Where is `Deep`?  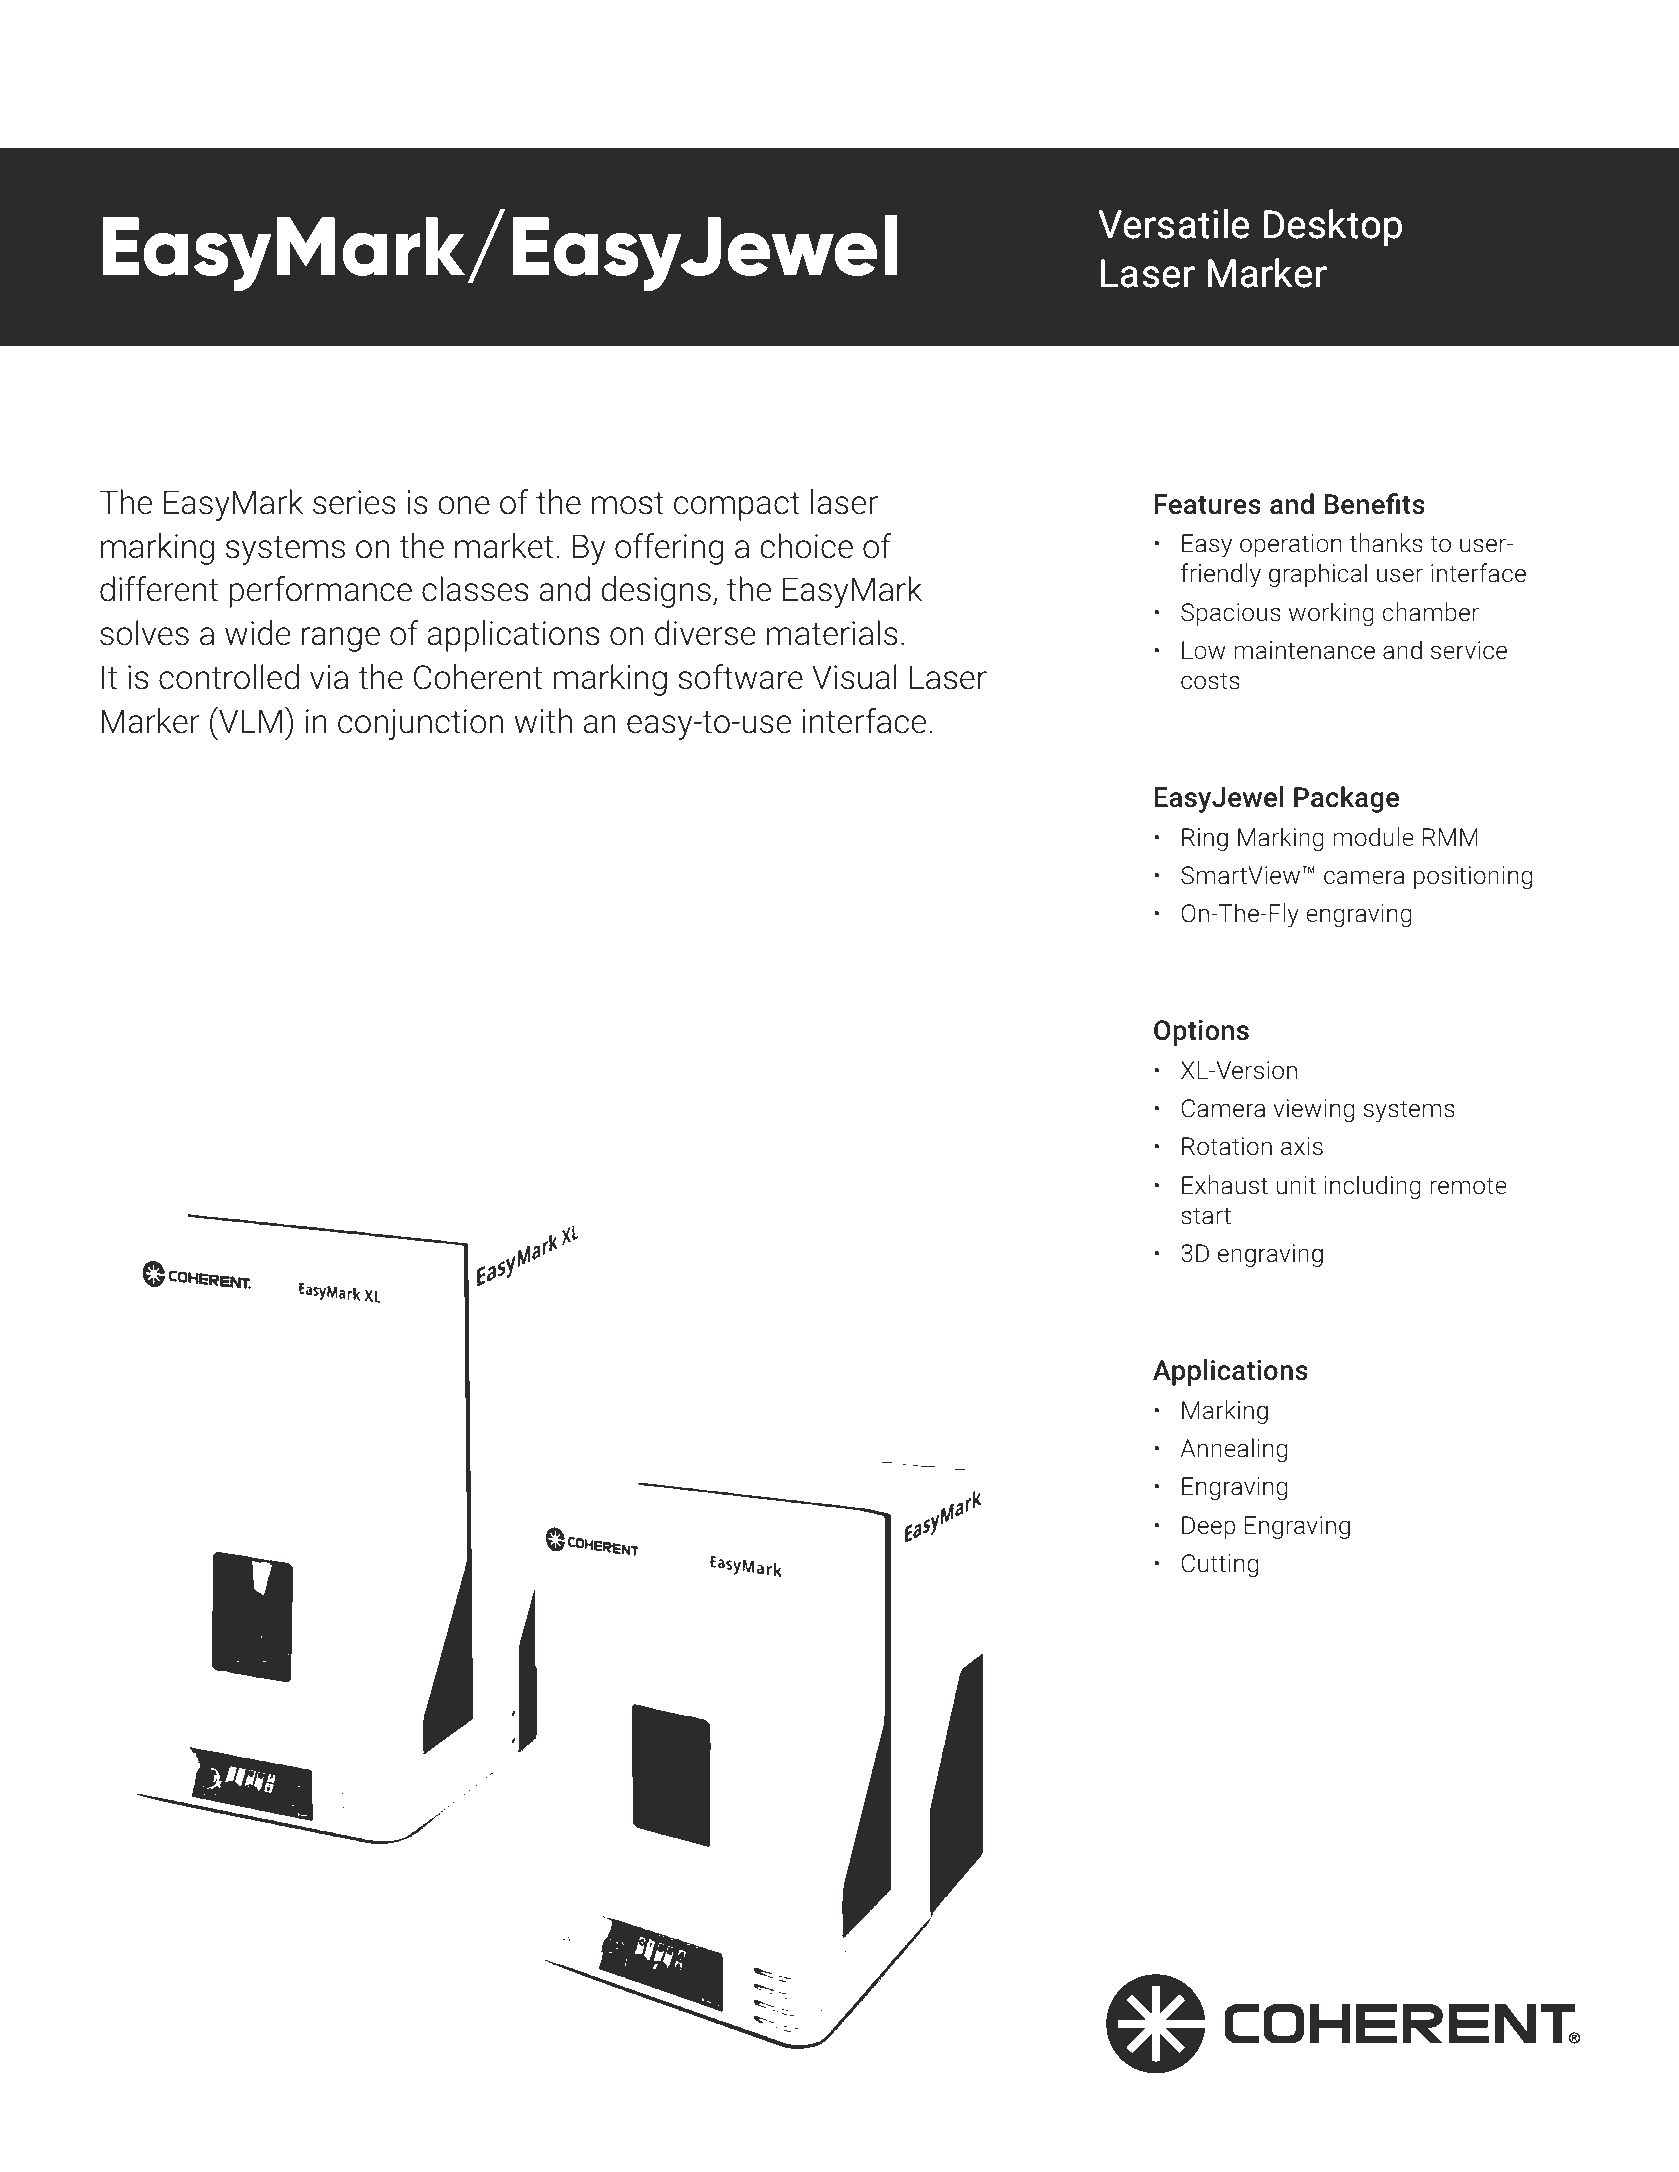
Deep is located at coordinates (1208, 1527).
